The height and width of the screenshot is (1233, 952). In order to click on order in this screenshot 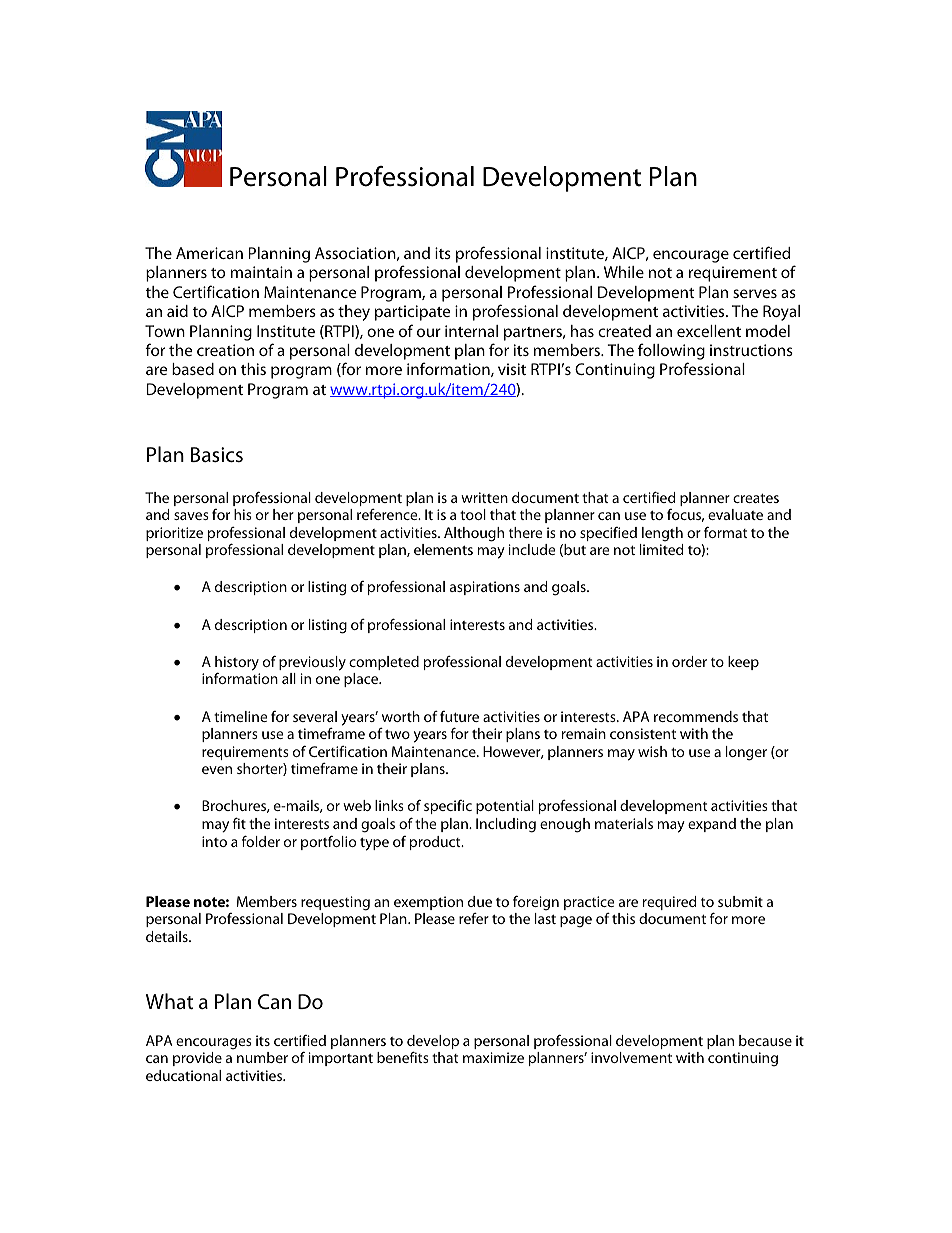, I will do `click(689, 661)`.
